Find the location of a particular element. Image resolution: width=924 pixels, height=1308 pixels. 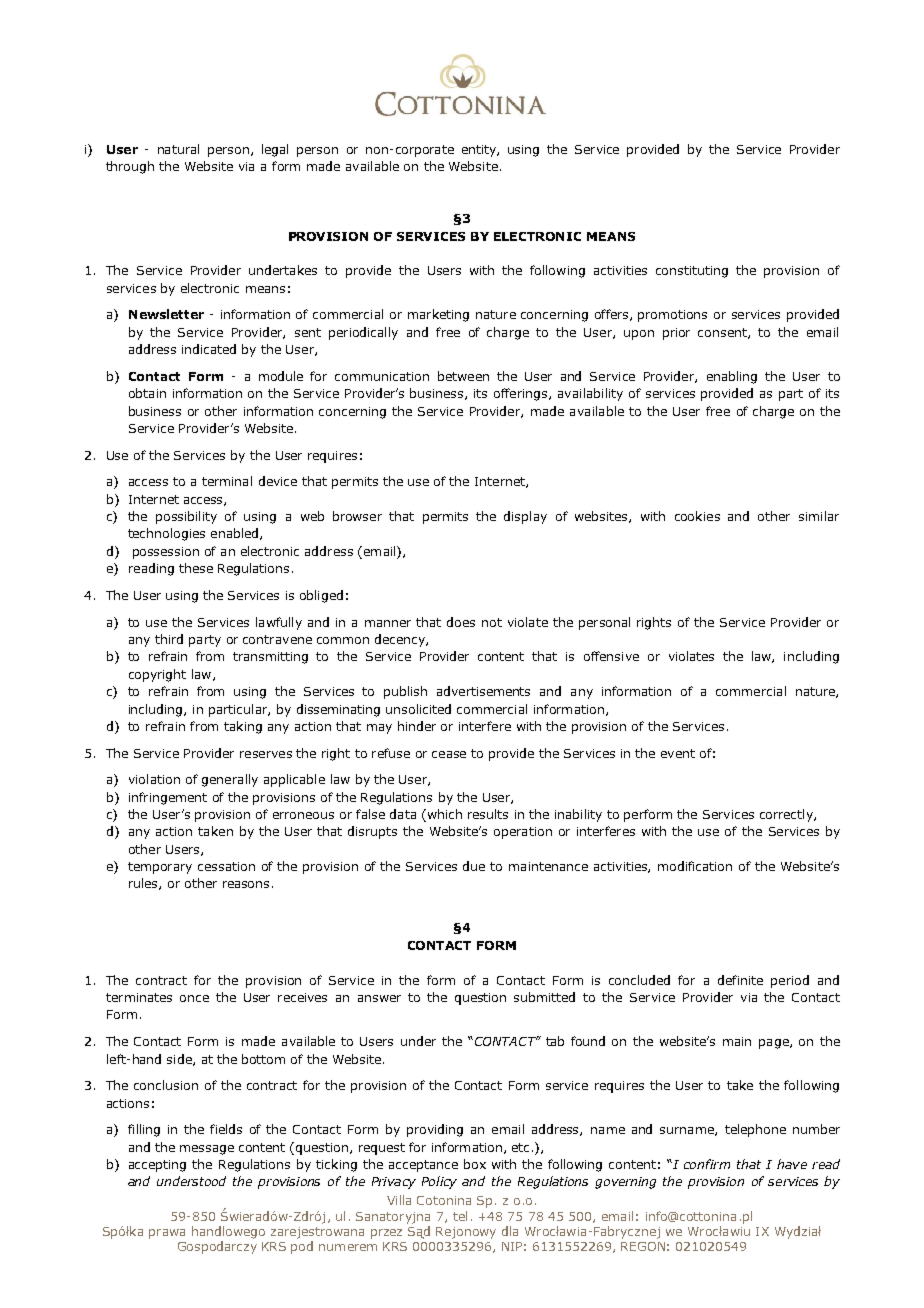

natural is located at coordinates (178, 149).
